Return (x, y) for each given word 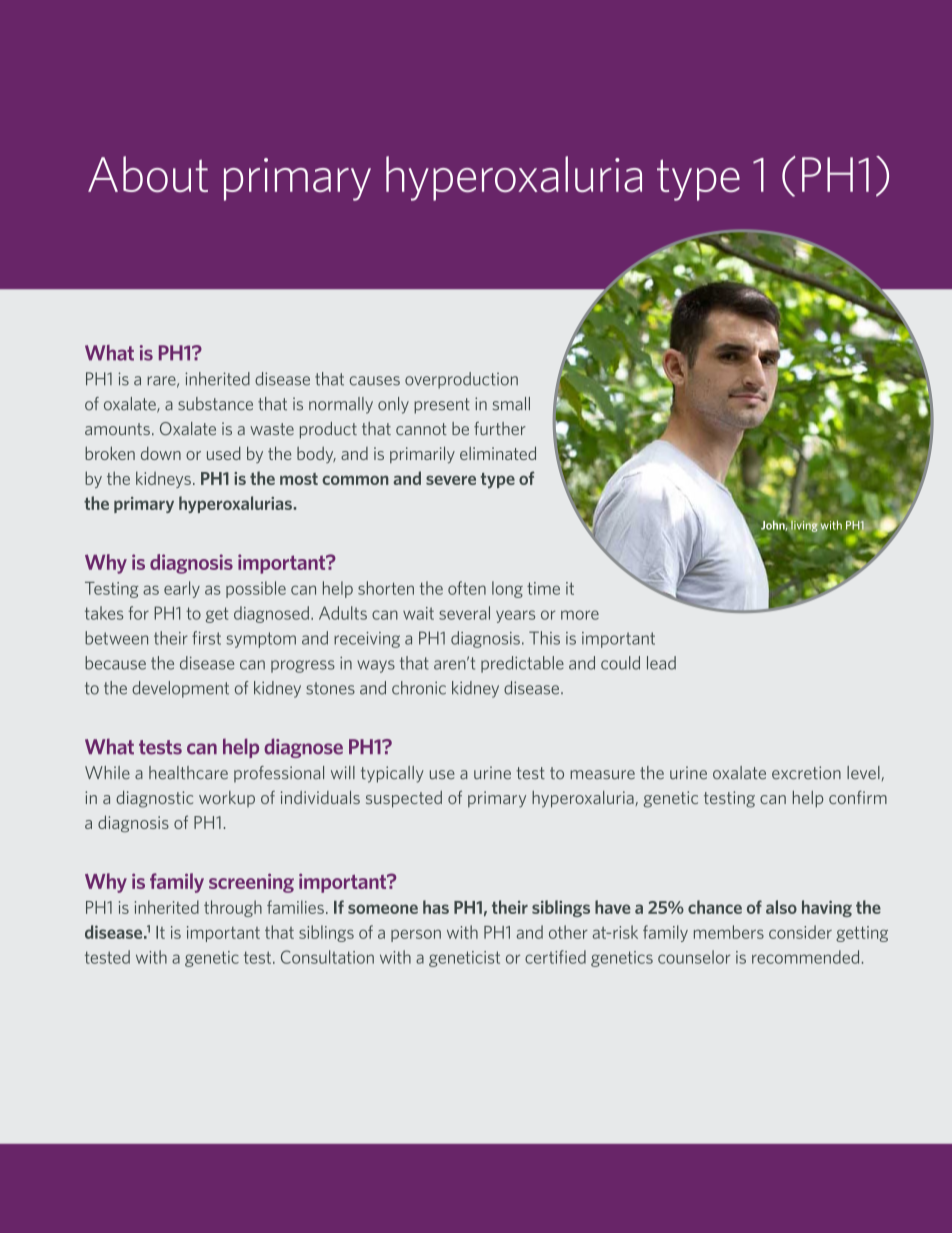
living (804, 525)
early (182, 589)
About (148, 174)
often (467, 588)
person (416, 935)
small (511, 404)
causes (375, 381)
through (233, 908)
